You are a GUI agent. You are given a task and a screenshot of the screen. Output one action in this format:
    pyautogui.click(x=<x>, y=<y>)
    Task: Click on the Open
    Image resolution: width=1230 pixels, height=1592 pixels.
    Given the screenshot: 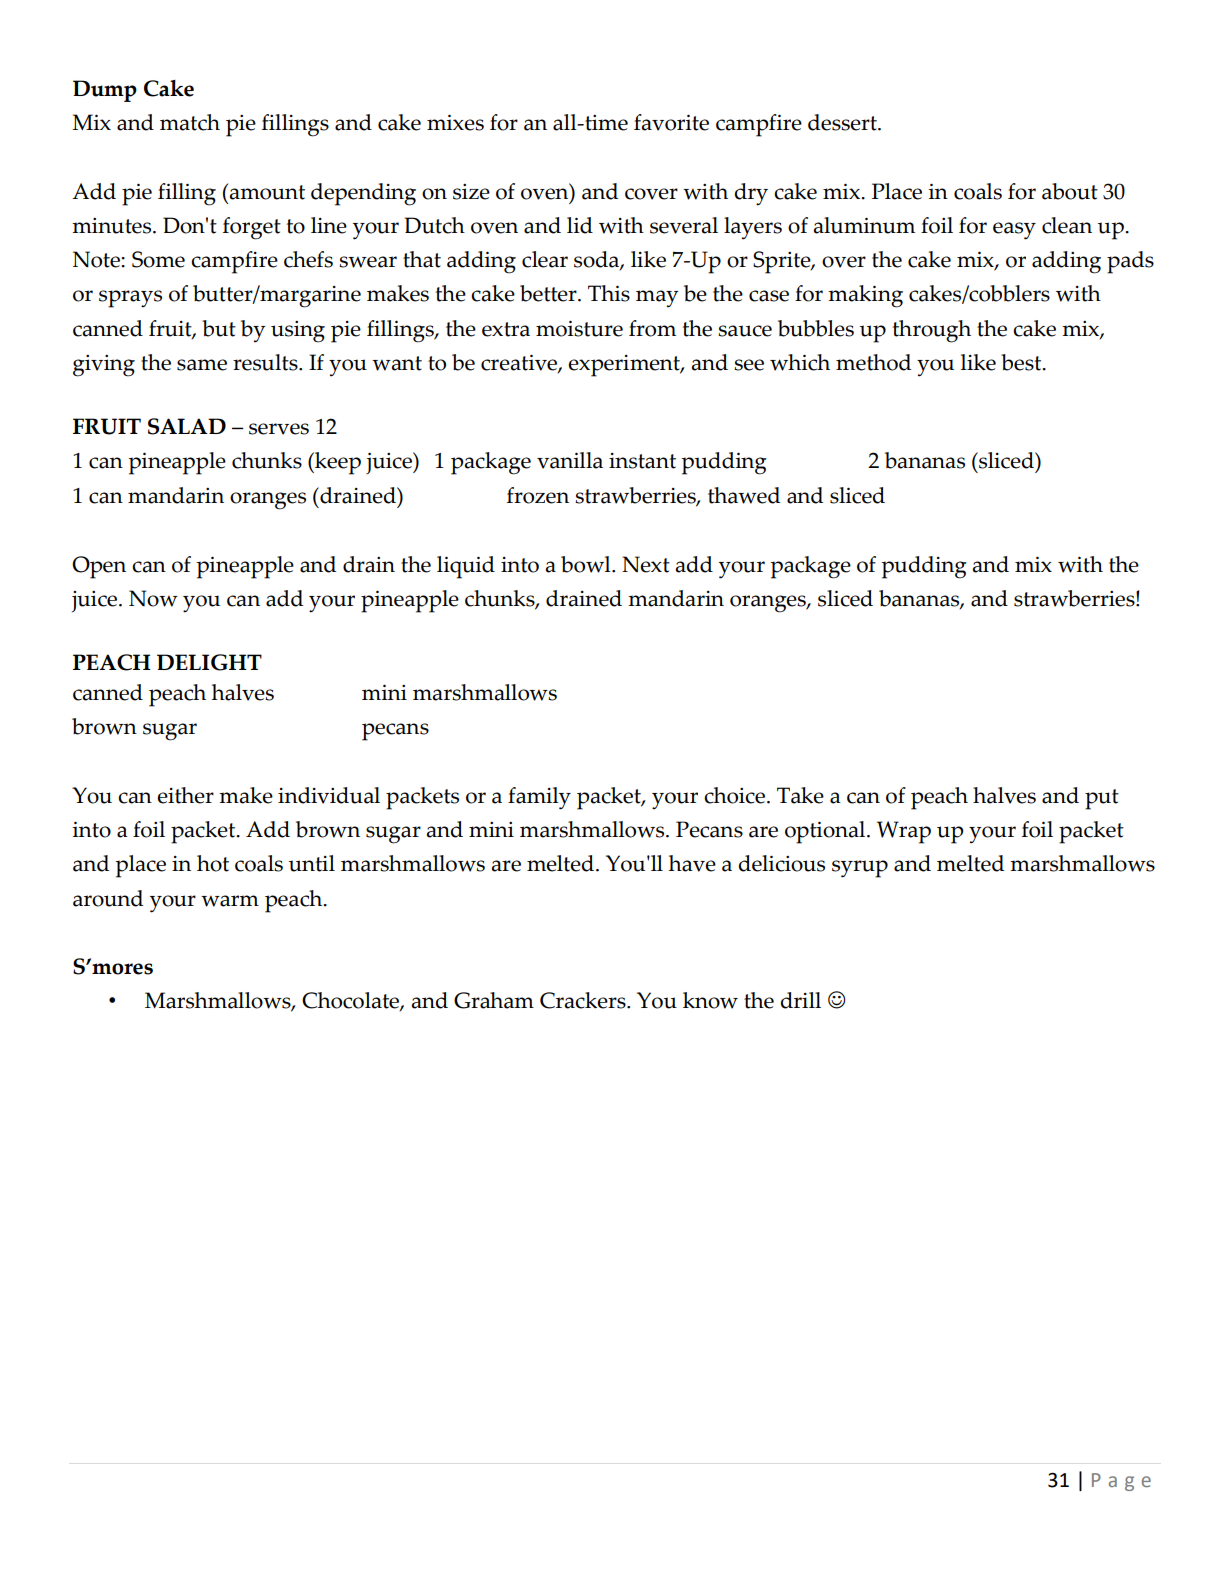 What is the action you would take?
    pyautogui.click(x=99, y=567)
